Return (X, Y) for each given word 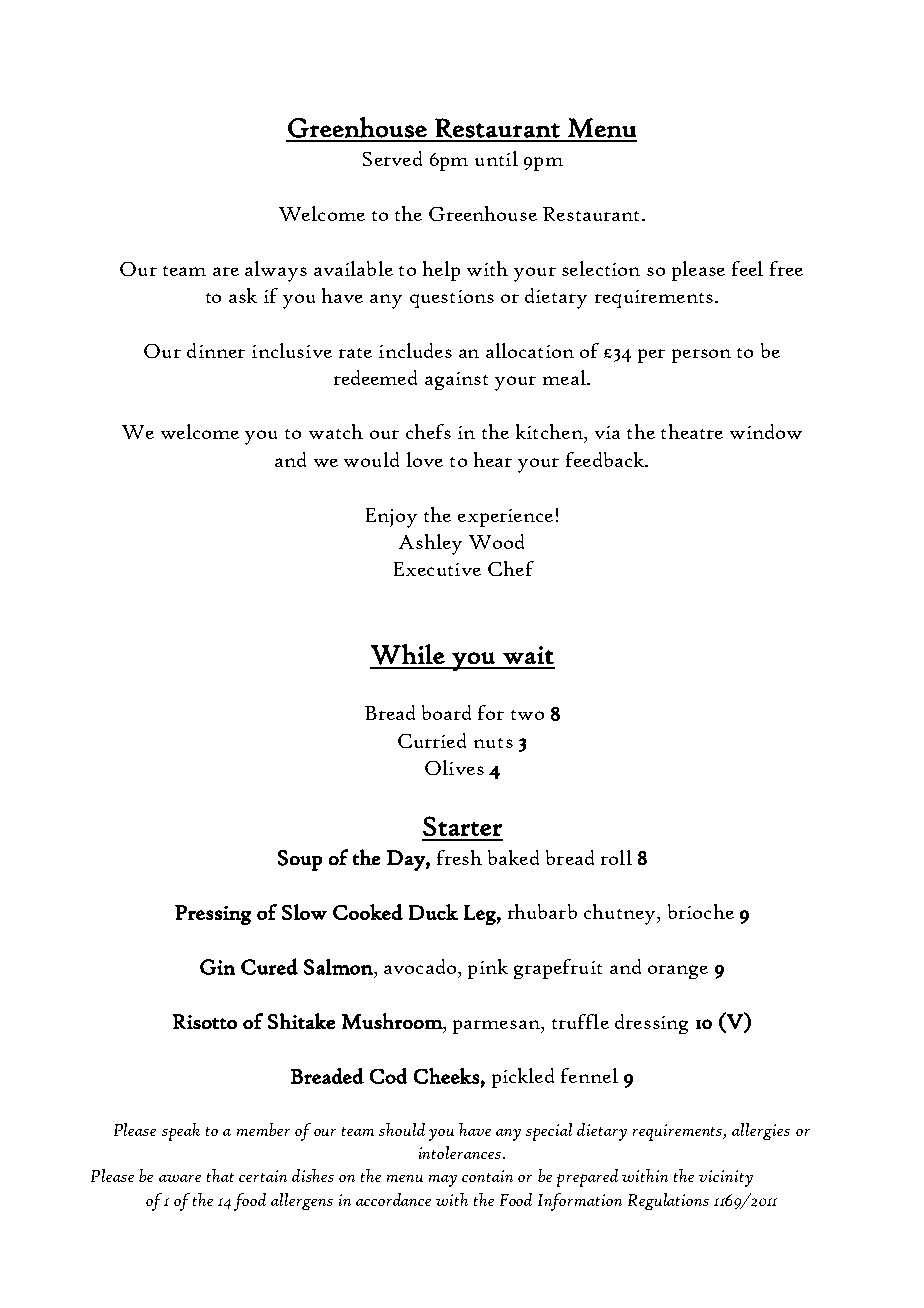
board (446, 712)
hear (493, 459)
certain (263, 1176)
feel (747, 268)
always (276, 271)
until (496, 158)
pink (488, 969)
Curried (432, 740)
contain (487, 1176)
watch (336, 431)
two (527, 715)
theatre (692, 431)
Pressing (213, 915)
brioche (701, 911)
